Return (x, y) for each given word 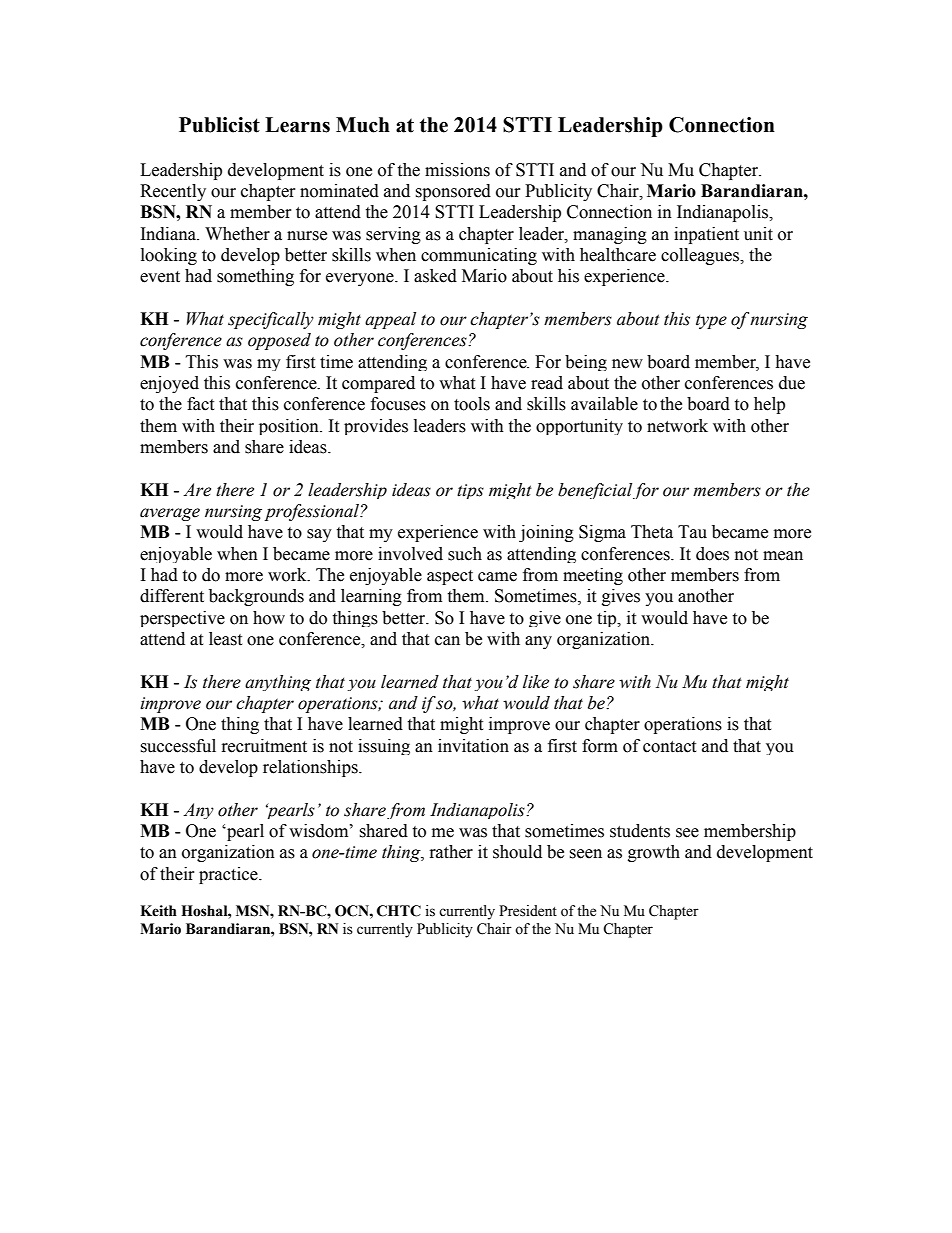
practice (229, 875)
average (170, 514)
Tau (692, 532)
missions (457, 170)
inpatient (706, 235)
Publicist (219, 125)
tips (470, 491)
